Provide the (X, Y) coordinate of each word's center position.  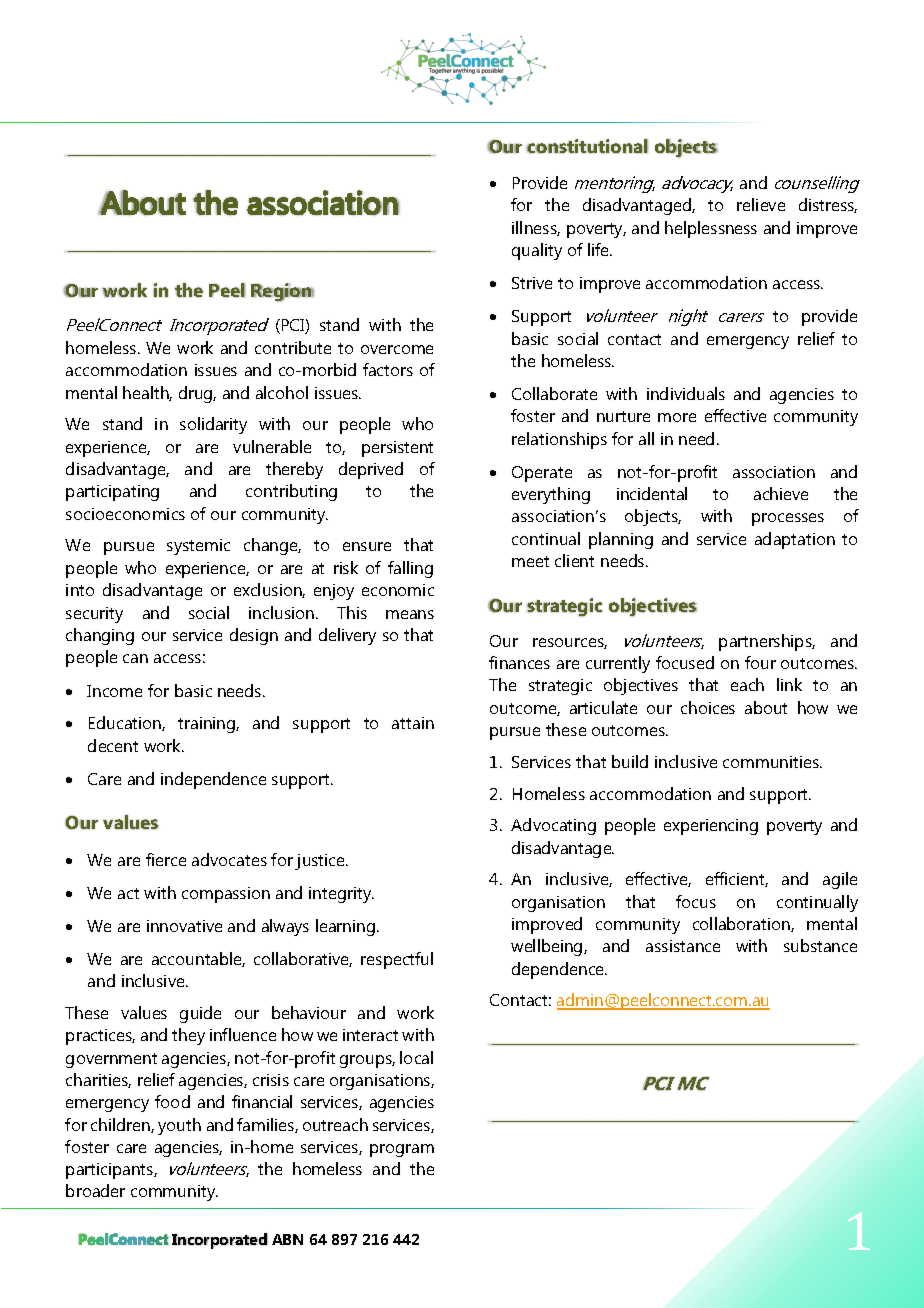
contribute (293, 347)
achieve (781, 493)
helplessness (711, 229)
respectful (397, 960)
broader (95, 1190)
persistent (397, 449)
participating (112, 493)
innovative (184, 926)
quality (537, 251)
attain (413, 723)
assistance (683, 946)
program (402, 1150)
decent (113, 745)
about (766, 707)
